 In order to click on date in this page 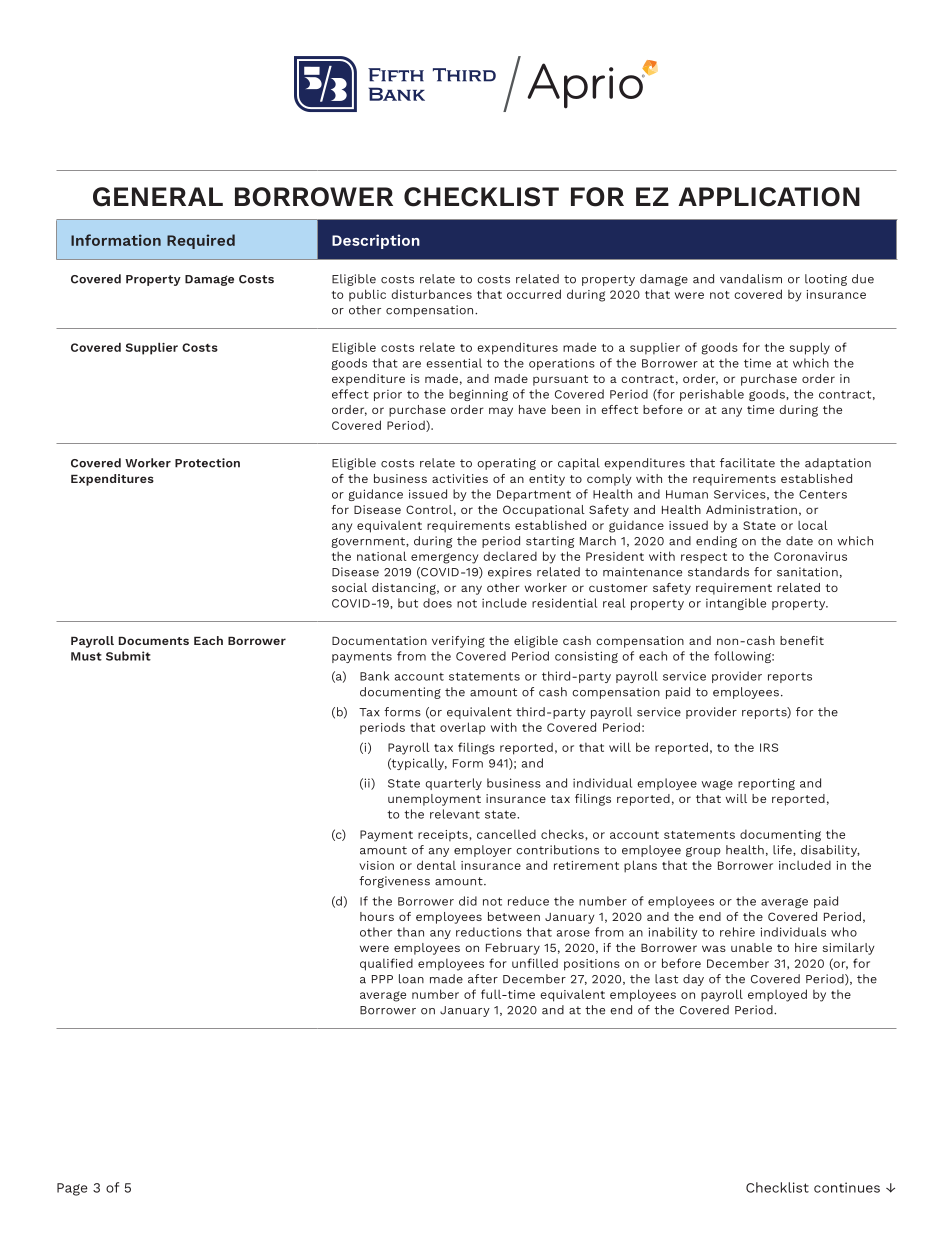, I will do `click(799, 541)`.
